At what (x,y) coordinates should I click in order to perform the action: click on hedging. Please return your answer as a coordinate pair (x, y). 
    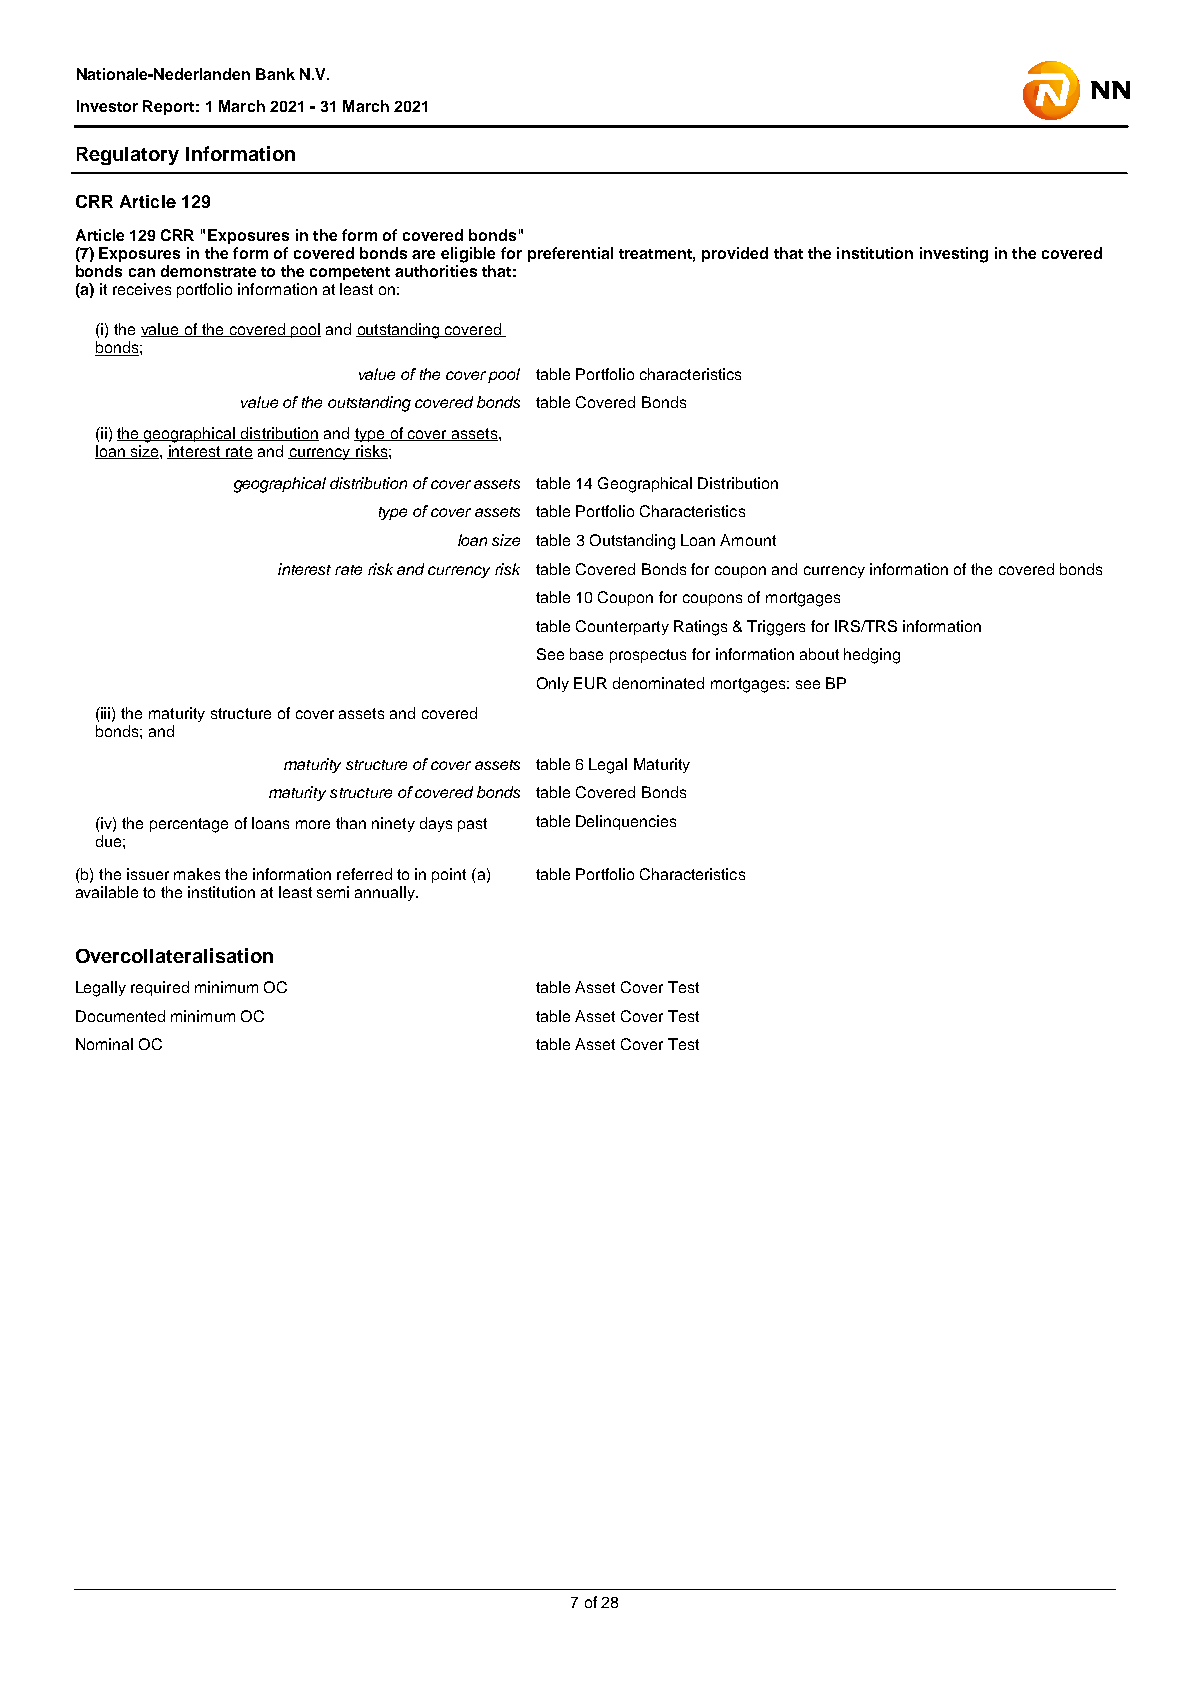
    Looking at the image, I should click on (872, 656).
